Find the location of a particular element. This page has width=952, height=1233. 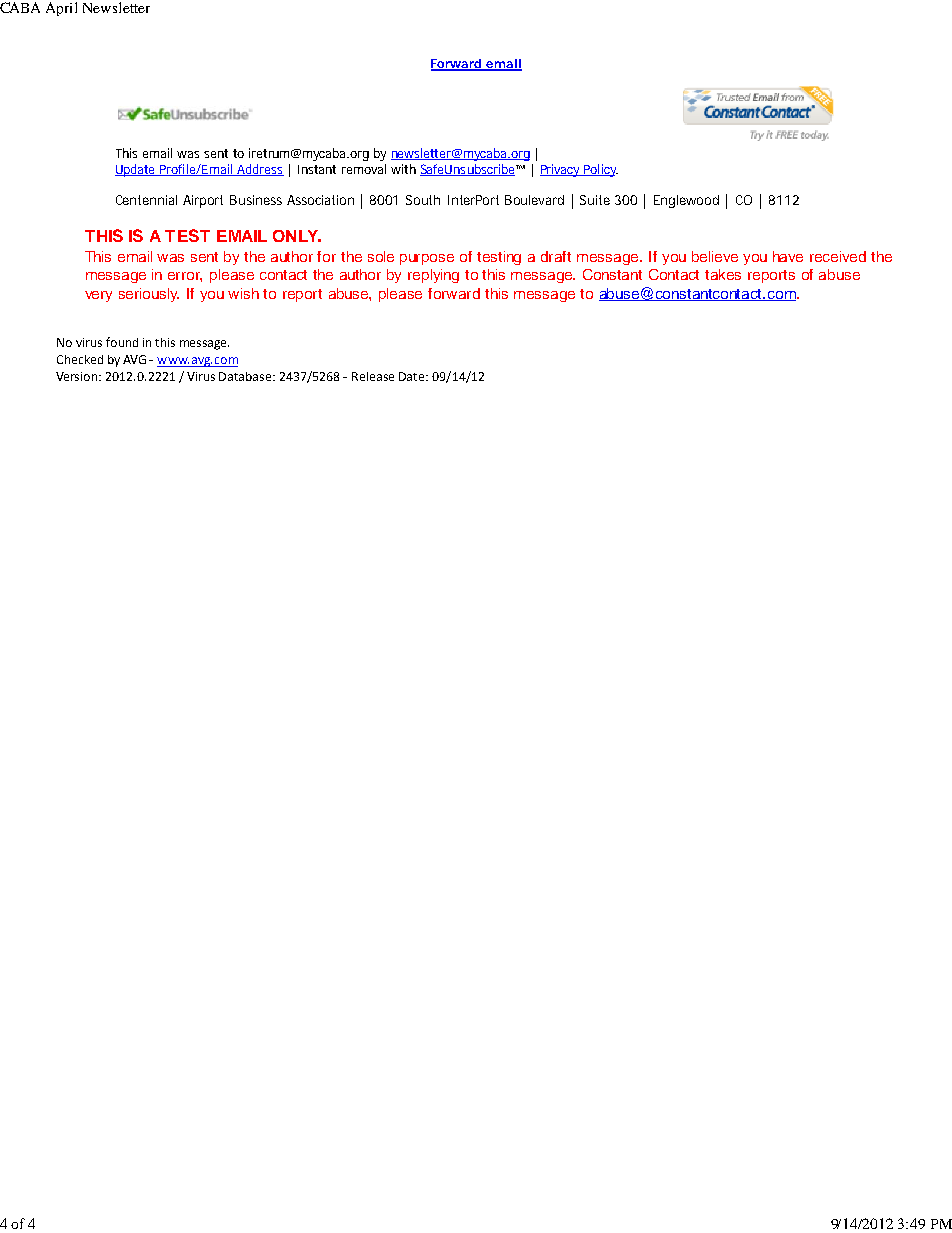

replying is located at coordinates (433, 276).
